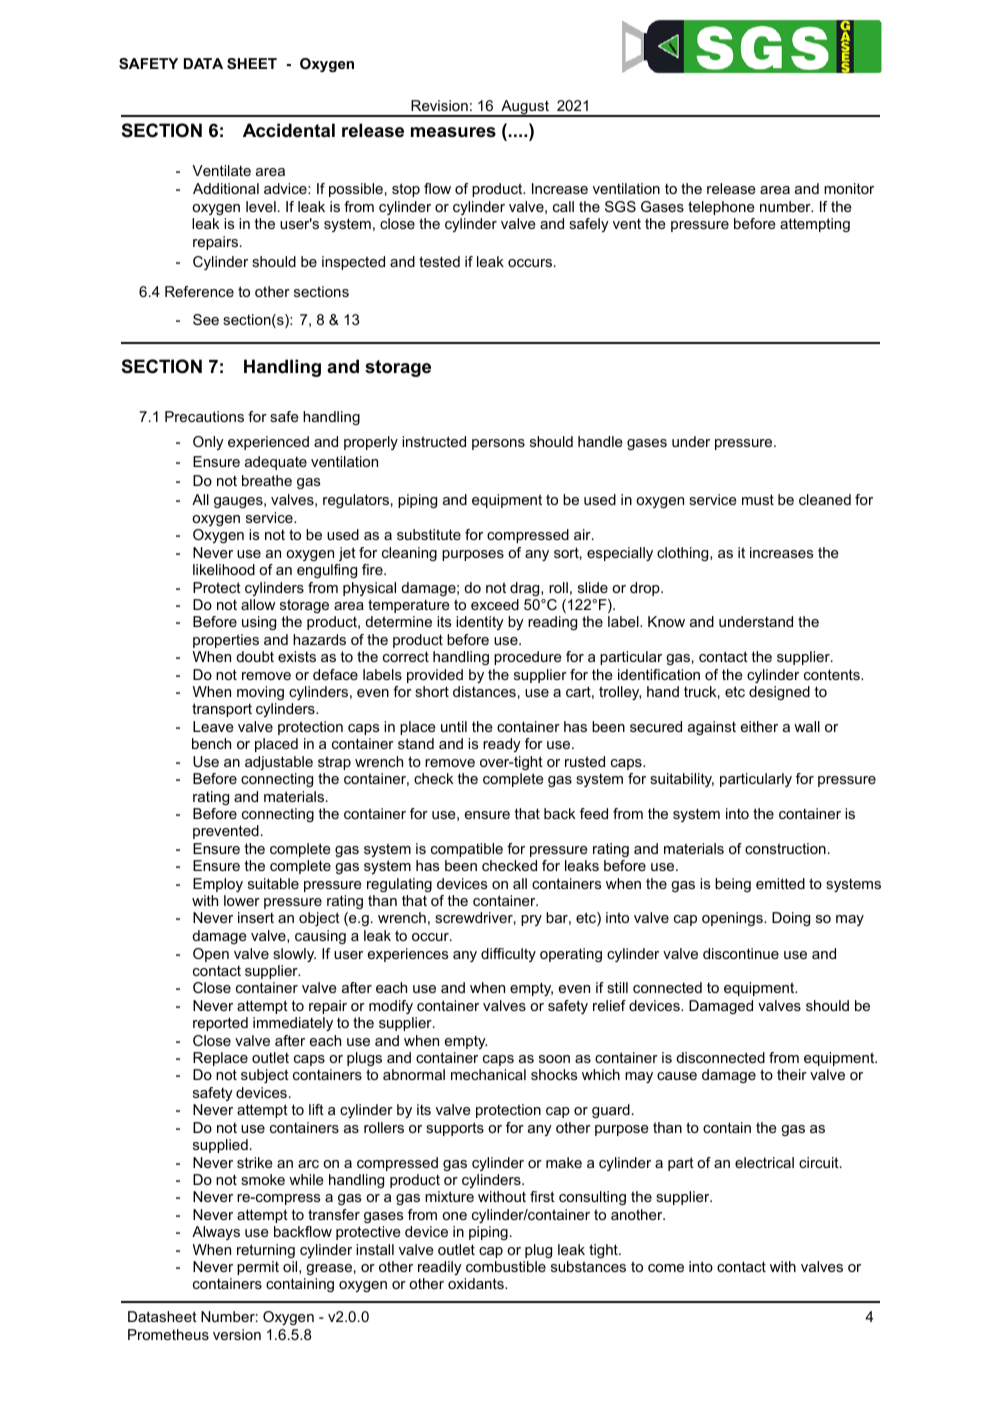 The width and height of the page is (1001, 1416). What do you see at coordinates (273, 883) in the page?
I see `suitable` at bounding box center [273, 883].
